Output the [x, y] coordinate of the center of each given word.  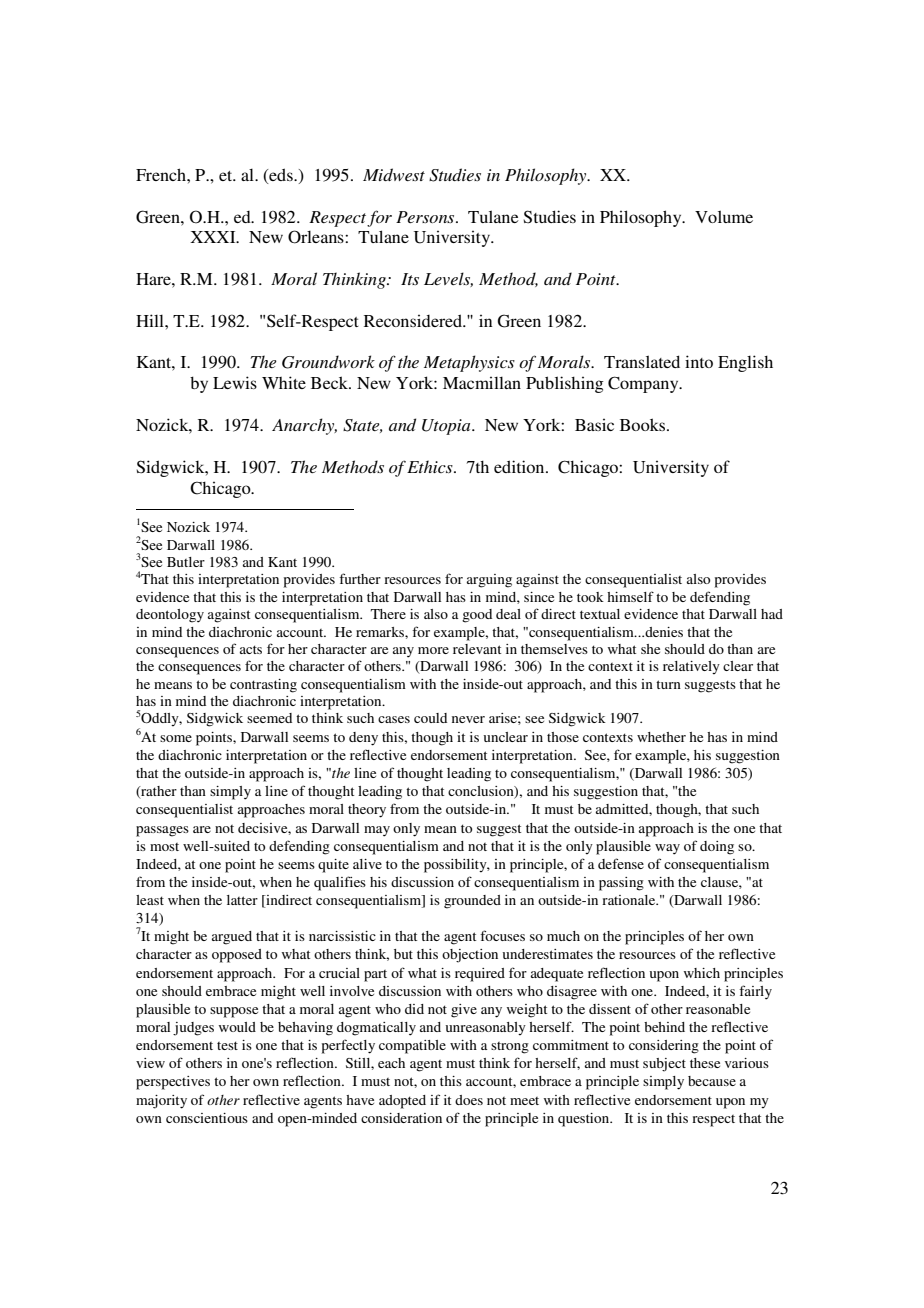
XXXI [214, 237]
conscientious [207, 1118]
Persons [426, 217]
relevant [477, 649]
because [712, 1081]
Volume [724, 216]
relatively [691, 667]
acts [251, 649]
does [469, 1100]
